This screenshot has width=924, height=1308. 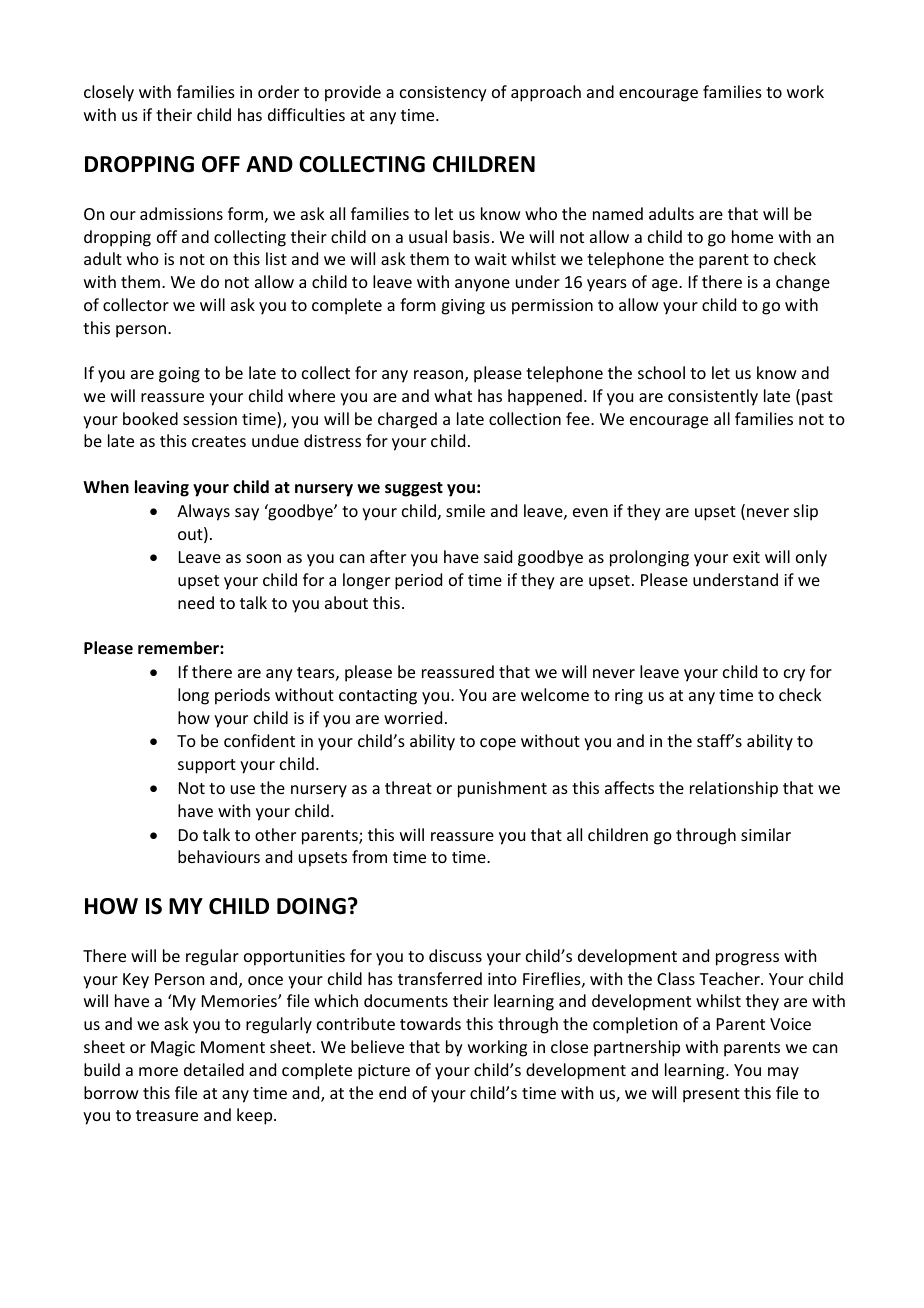 I want to click on consistency, so click(x=443, y=94).
